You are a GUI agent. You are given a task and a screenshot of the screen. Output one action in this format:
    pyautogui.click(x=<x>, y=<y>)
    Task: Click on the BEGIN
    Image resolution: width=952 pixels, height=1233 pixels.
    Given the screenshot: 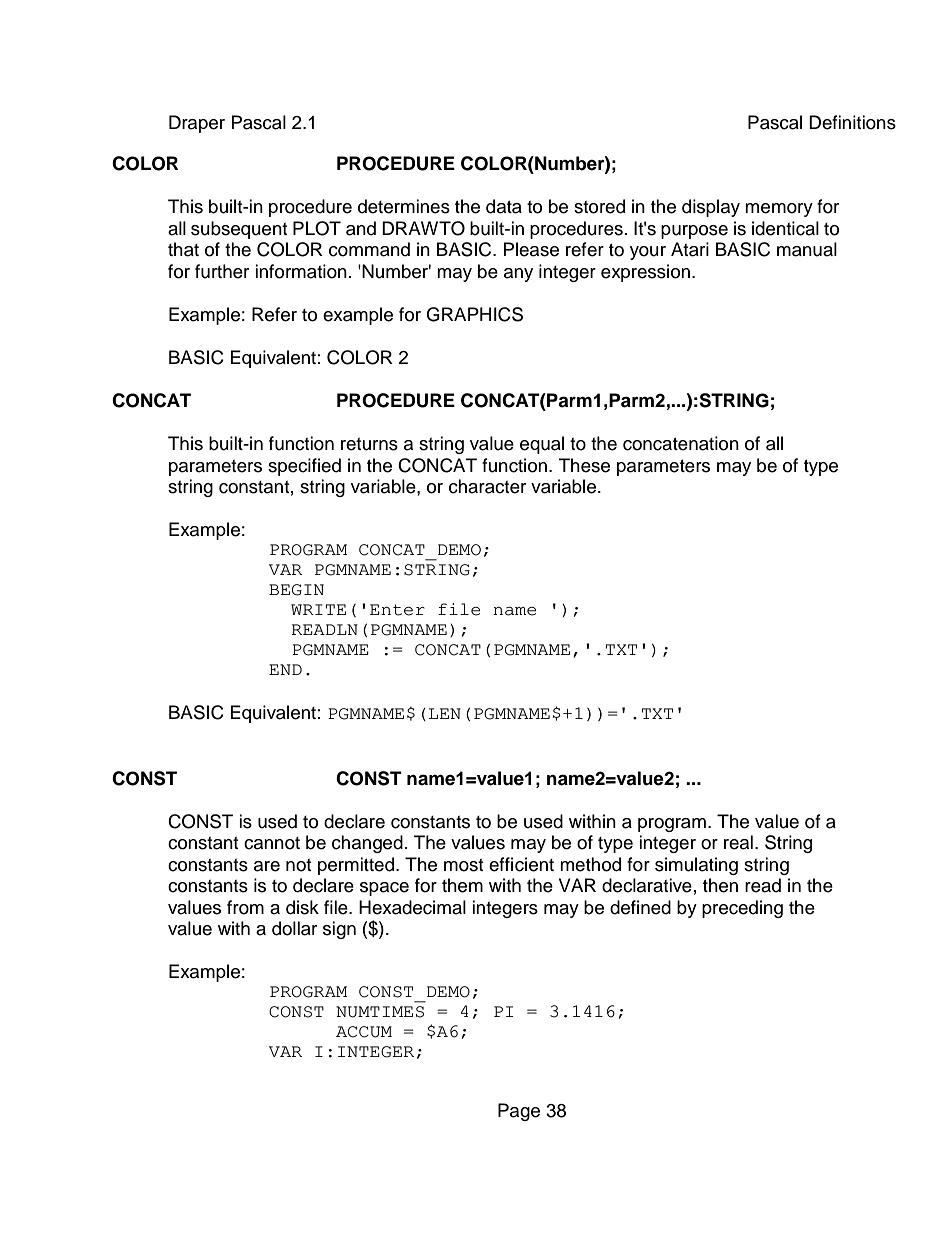 What is the action you would take?
    pyautogui.click(x=296, y=590)
